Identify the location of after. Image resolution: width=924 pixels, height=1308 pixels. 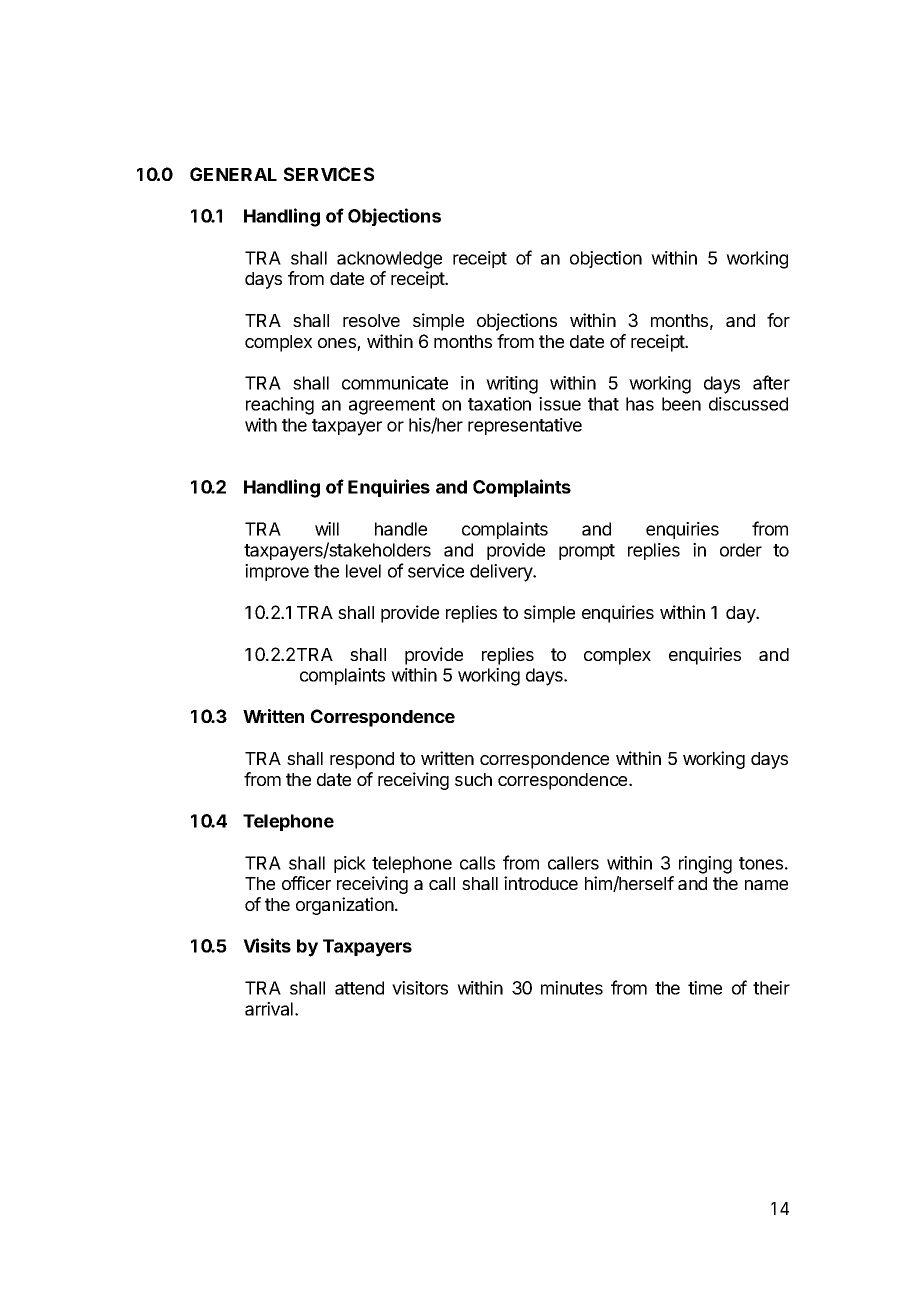
(771, 382).
